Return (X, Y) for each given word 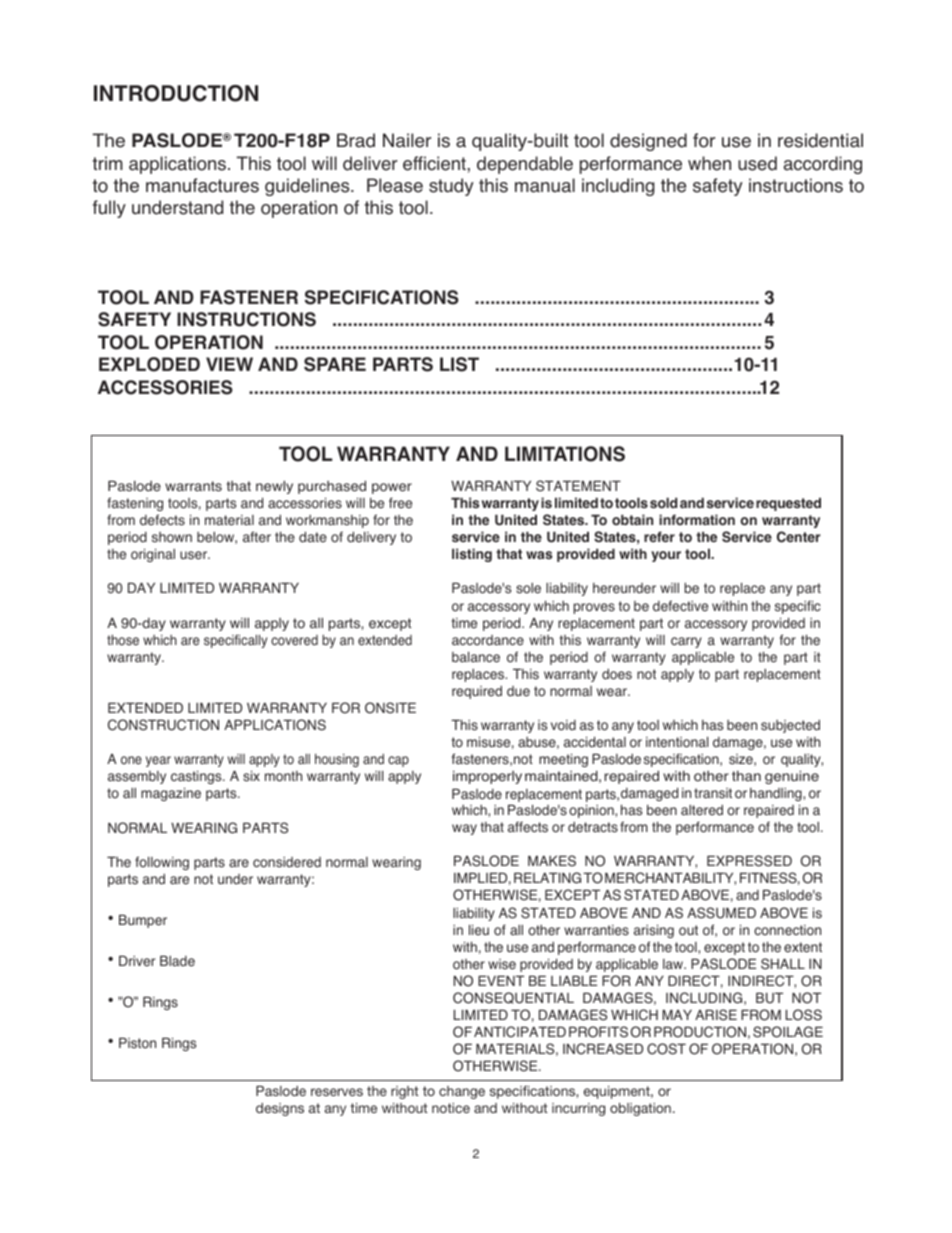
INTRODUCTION (176, 93)
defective (680, 606)
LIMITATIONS (565, 454)
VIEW (229, 364)
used (757, 163)
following (162, 863)
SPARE (335, 364)
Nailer (407, 140)
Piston (137, 1043)
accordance (488, 640)
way (464, 829)
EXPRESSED (749, 861)
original (153, 555)
